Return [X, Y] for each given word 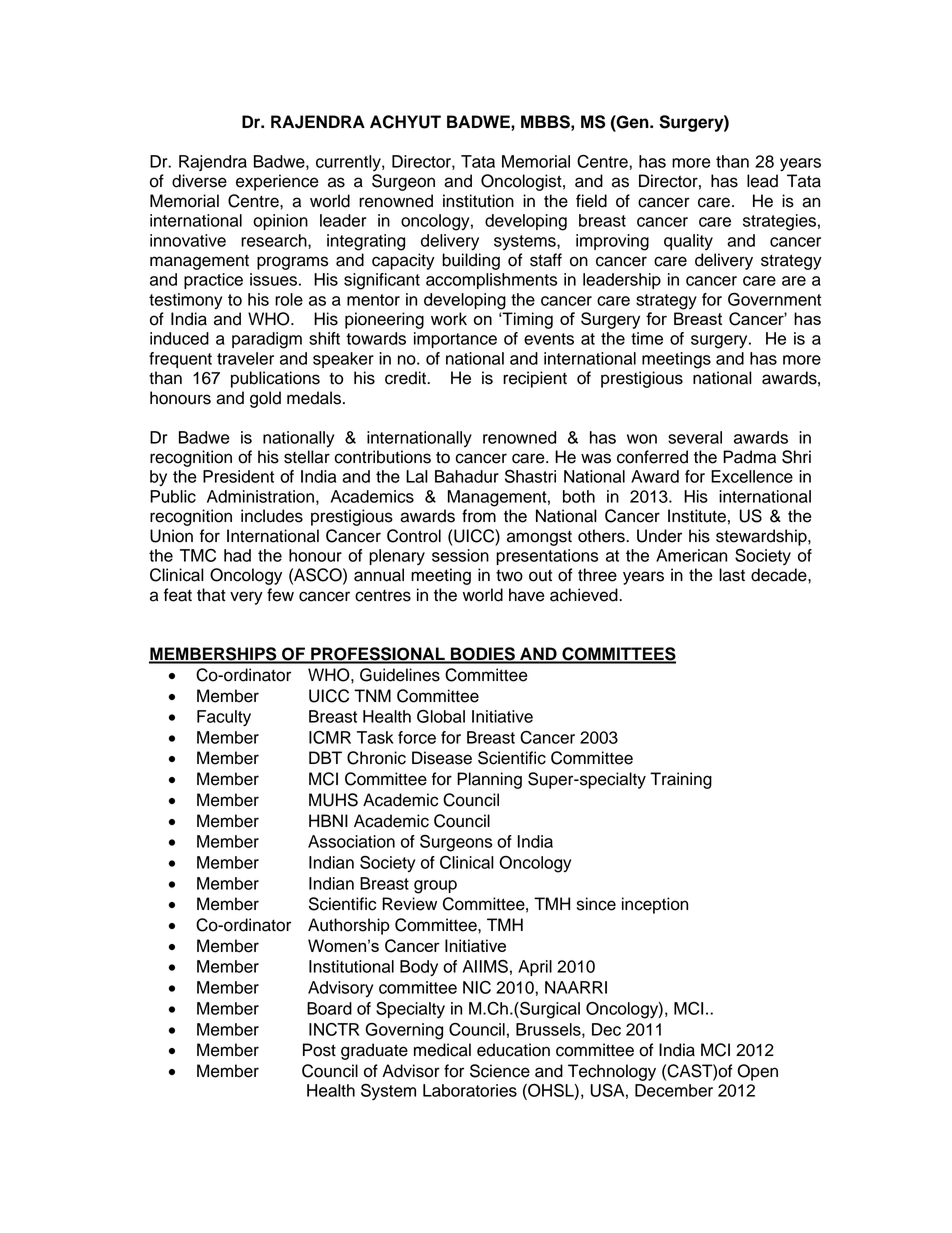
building [471, 261]
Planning [489, 780]
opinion [280, 222]
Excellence [752, 476]
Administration [260, 496]
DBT [325, 757]
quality [688, 242]
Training [681, 780]
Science [500, 1071]
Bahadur [467, 476]
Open [757, 1072]
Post [319, 1050]
